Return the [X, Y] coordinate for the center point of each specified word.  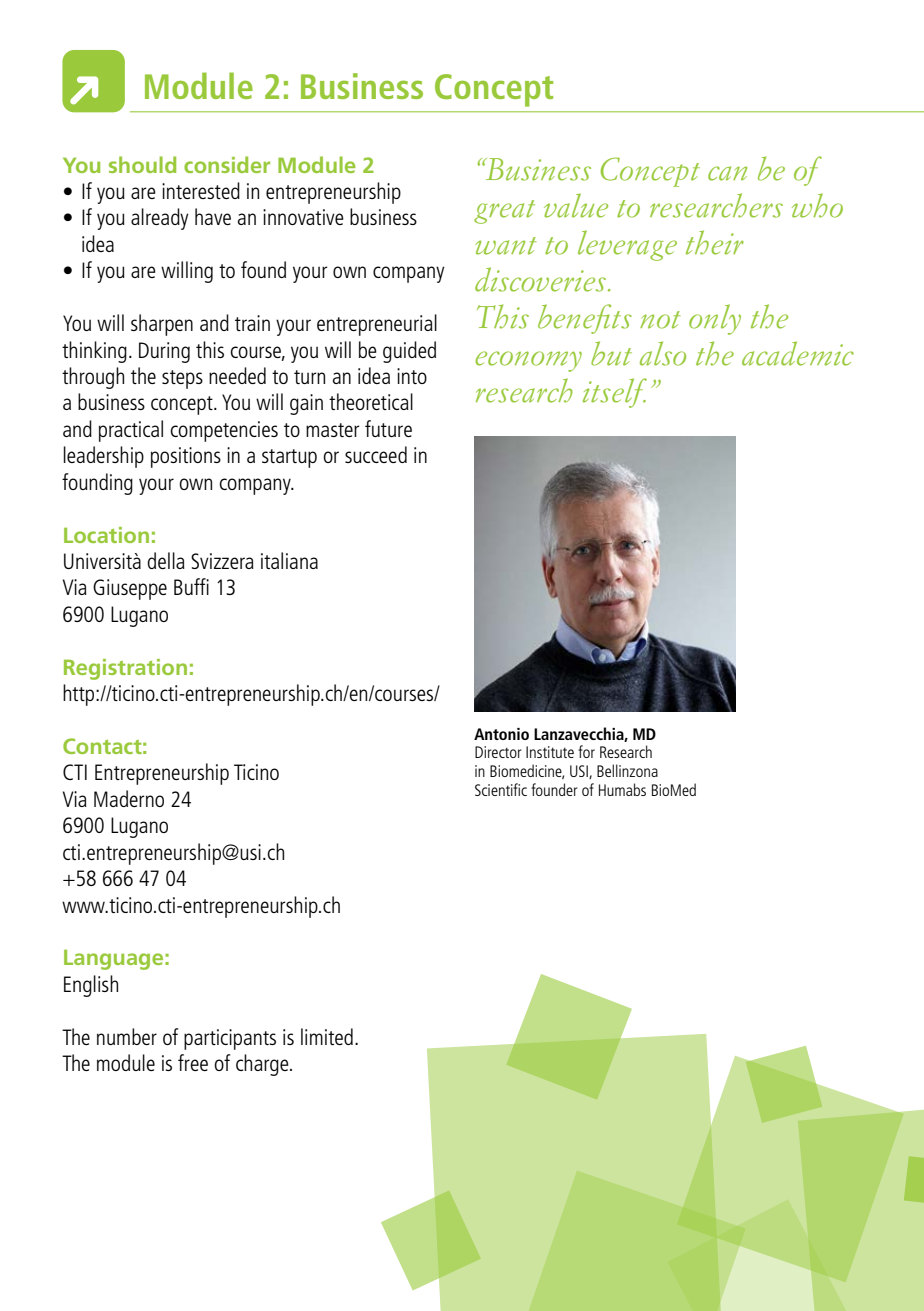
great [504, 212]
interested [201, 190]
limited [327, 1036]
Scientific [501, 789]
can [727, 173]
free [193, 1062]
